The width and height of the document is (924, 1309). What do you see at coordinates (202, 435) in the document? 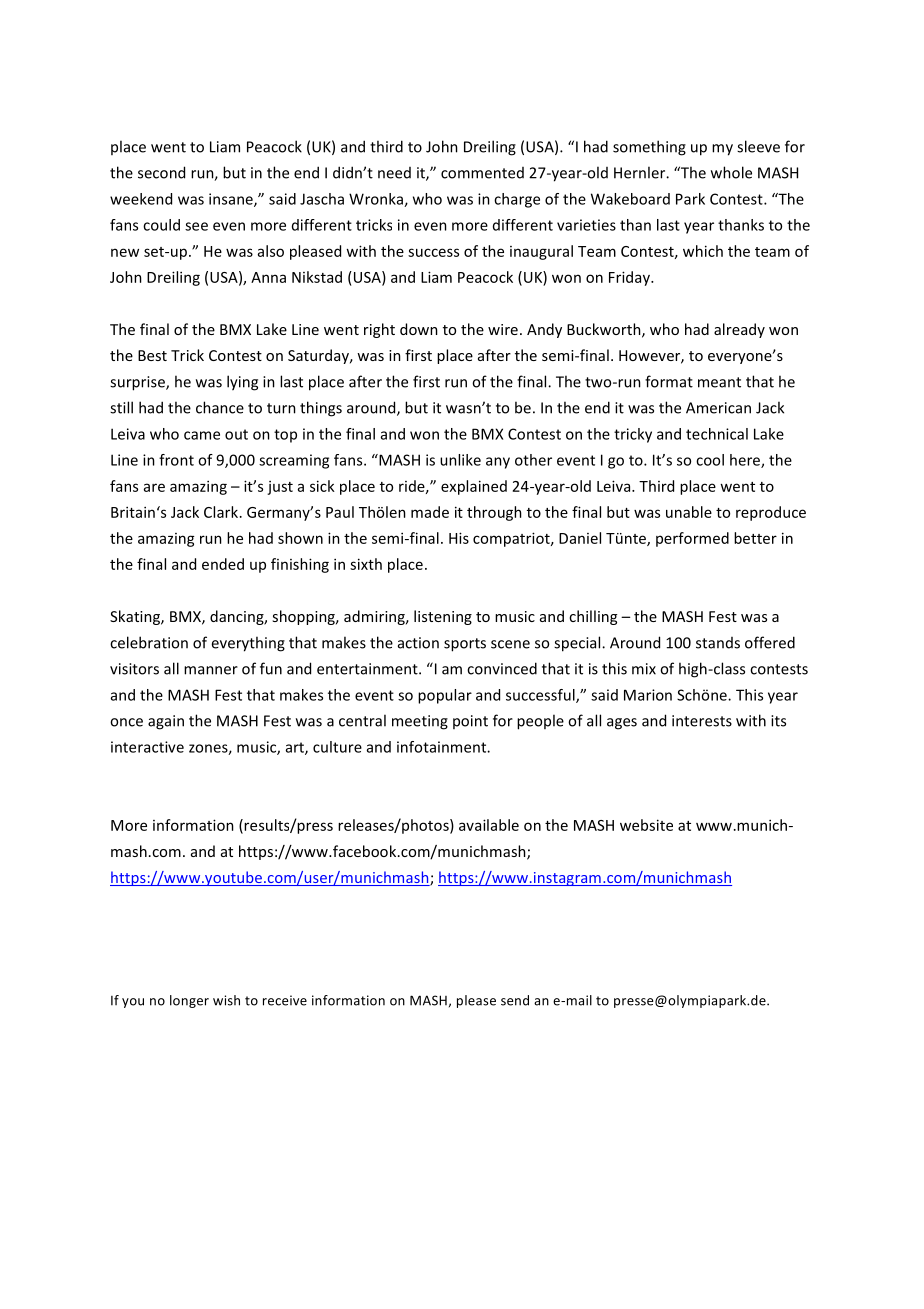
I see `came` at bounding box center [202, 435].
